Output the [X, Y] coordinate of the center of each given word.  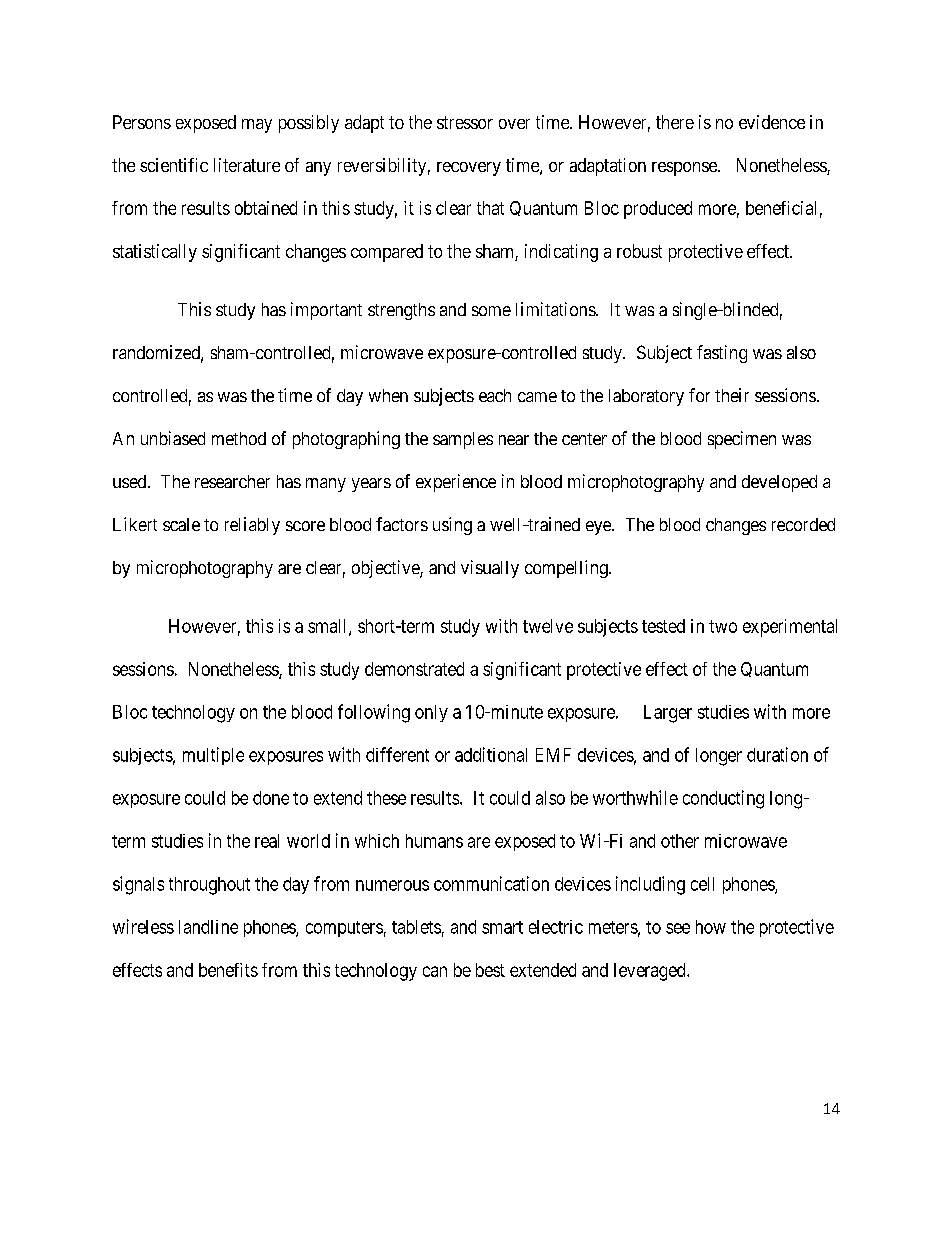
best [490, 970]
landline [208, 927]
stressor [465, 122]
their [732, 395]
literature [247, 165]
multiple [213, 756]
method [239, 438]
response [685, 169]
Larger [668, 714]
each [495, 395]
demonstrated [414, 669]
